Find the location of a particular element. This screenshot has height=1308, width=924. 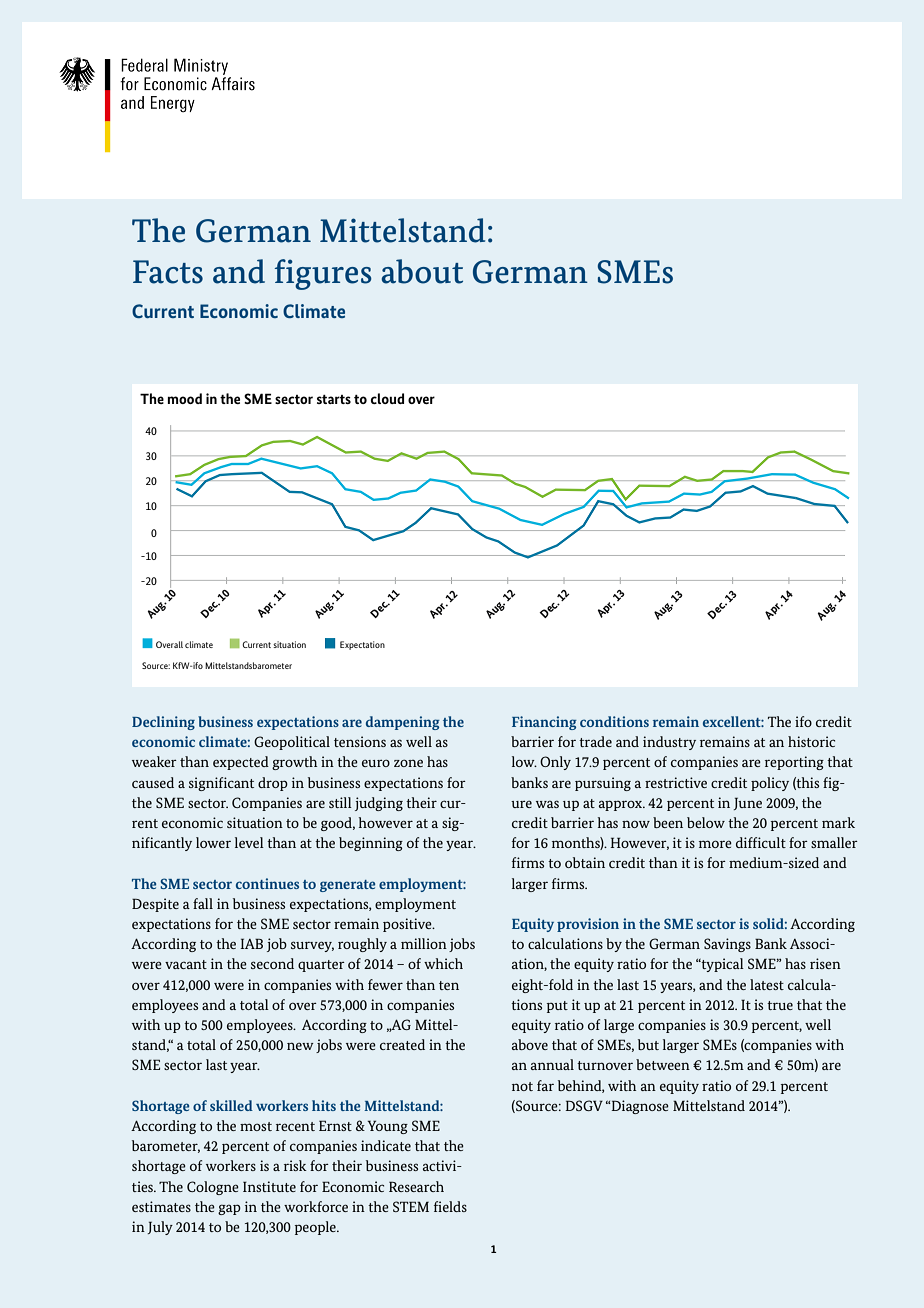

mood is located at coordinates (185, 398).
